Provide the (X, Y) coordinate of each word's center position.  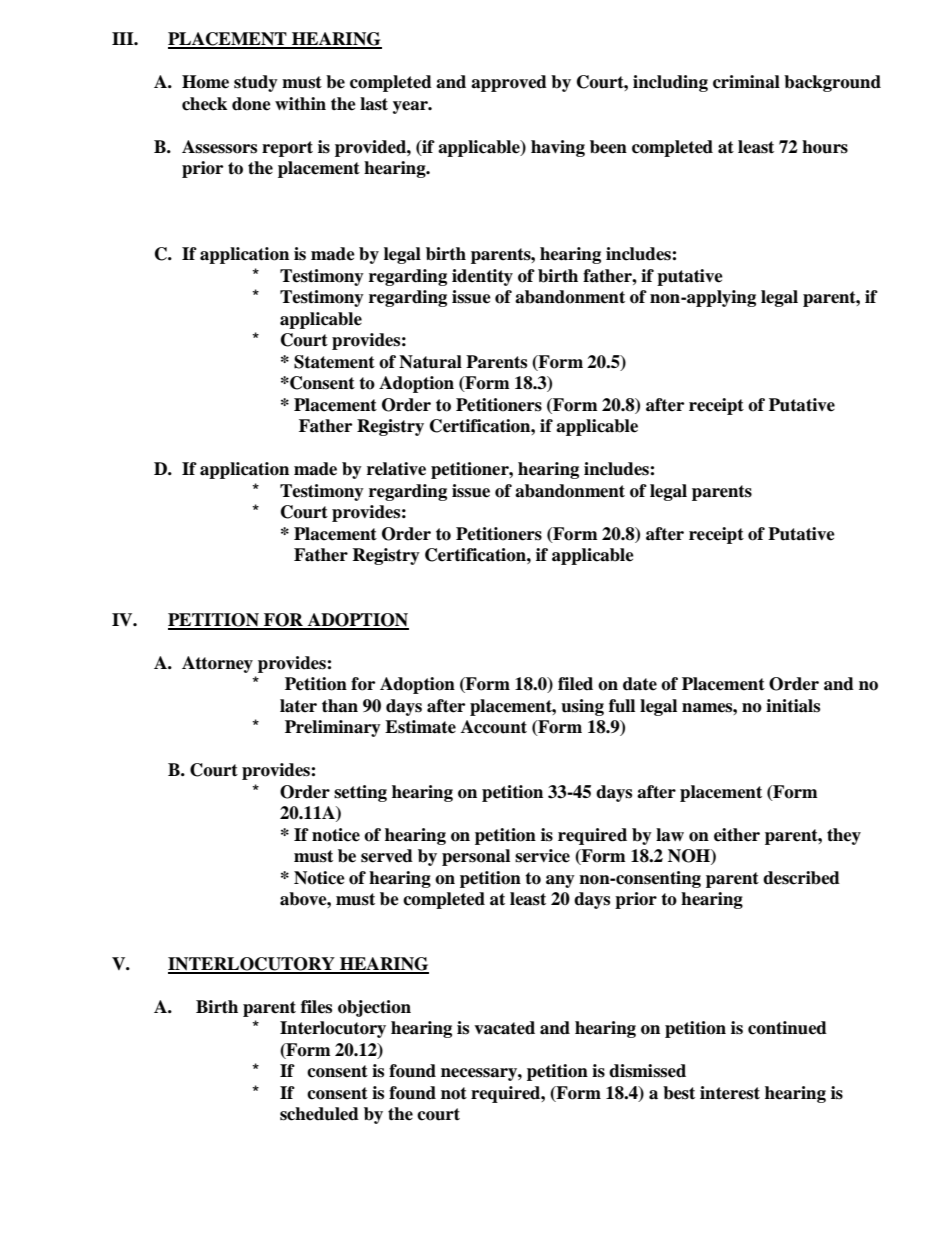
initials (793, 706)
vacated (504, 1028)
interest (730, 1093)
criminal (746, 82)
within (300, 104)
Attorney (217, 664)
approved (509, 83)
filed (575, 684)
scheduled (319, 1114)
